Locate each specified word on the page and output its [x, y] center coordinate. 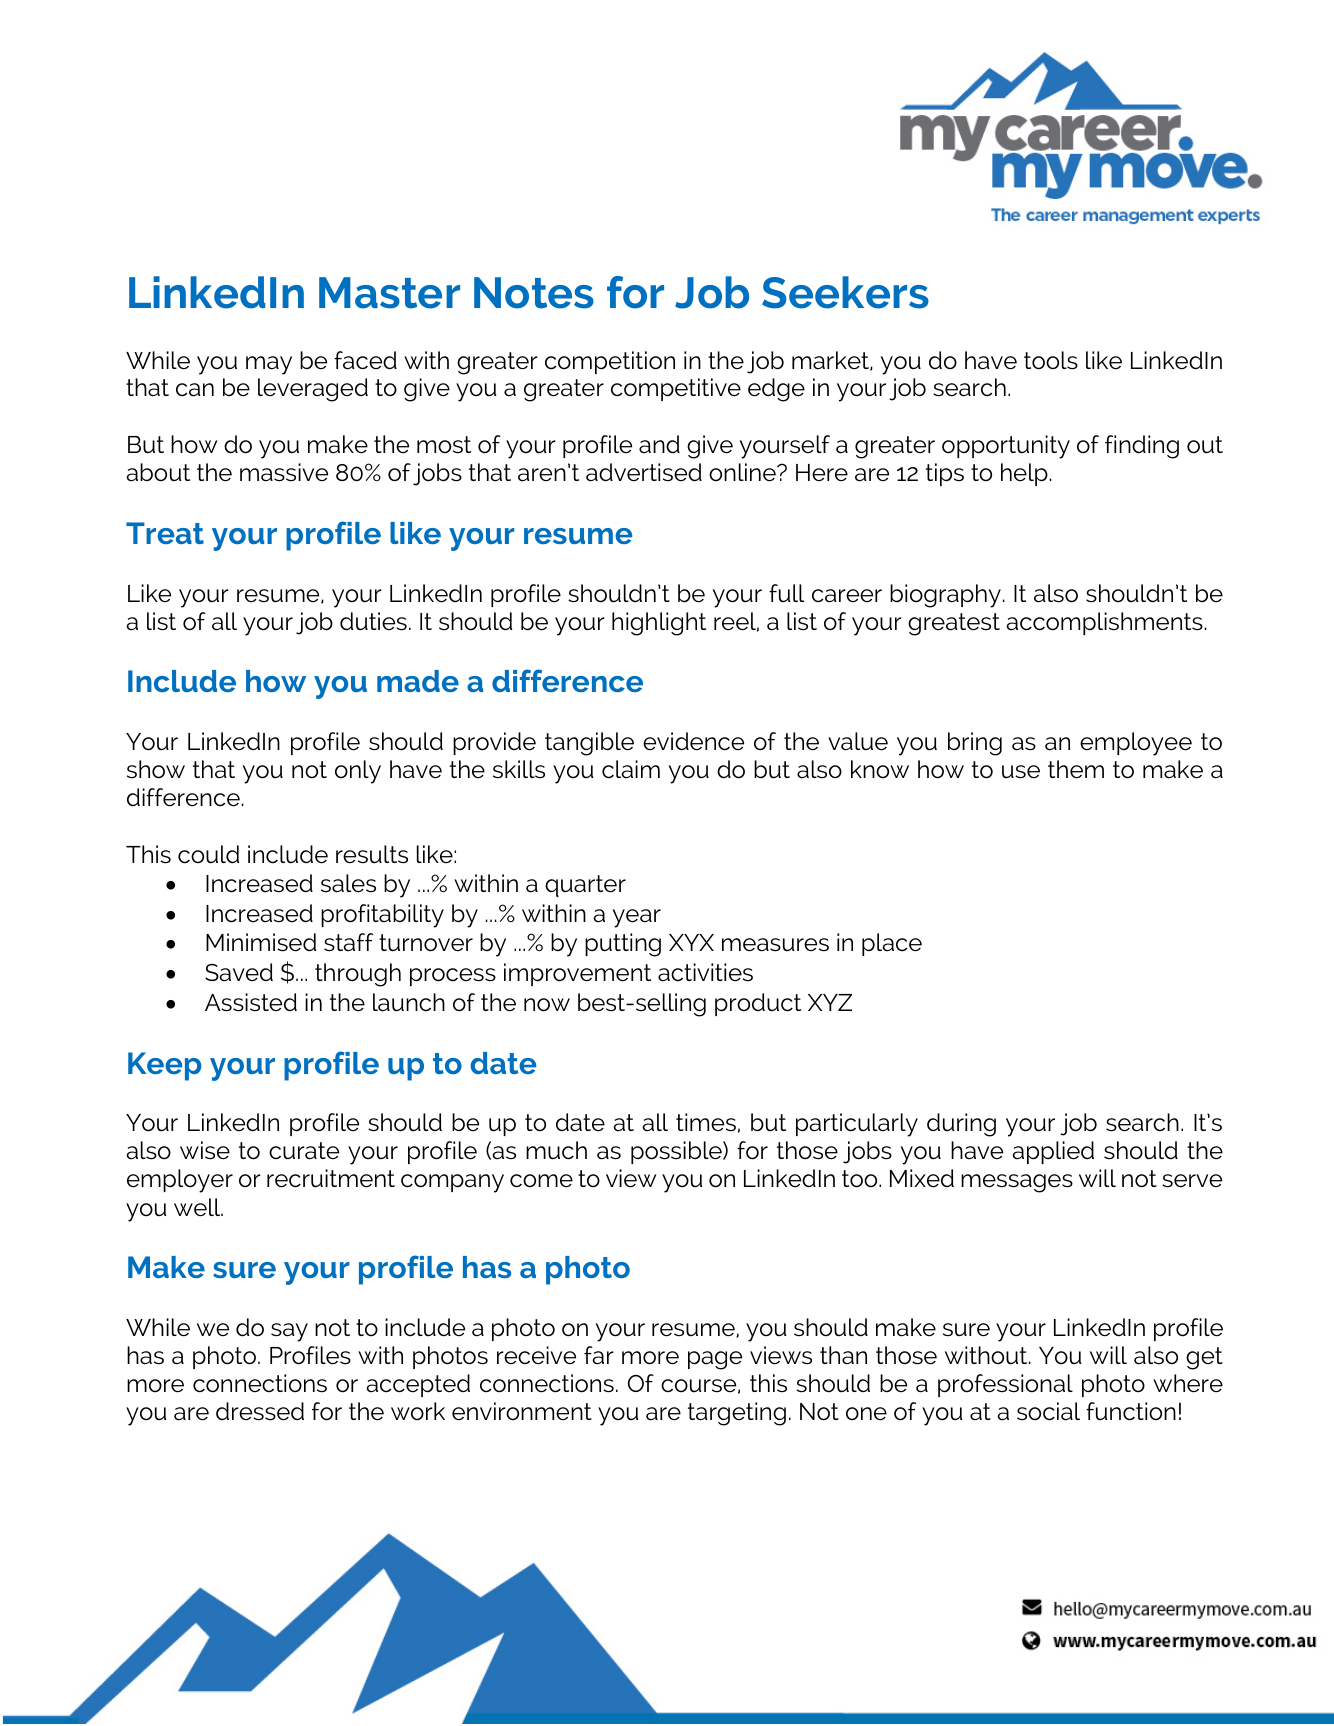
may [269, 365]
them [1076, 769]
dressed [260, 1411]
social [1048, 1411]
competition [610, 362]
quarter [585, 886]
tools [1051, 360]
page [715, 1360]
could [208, 854]
